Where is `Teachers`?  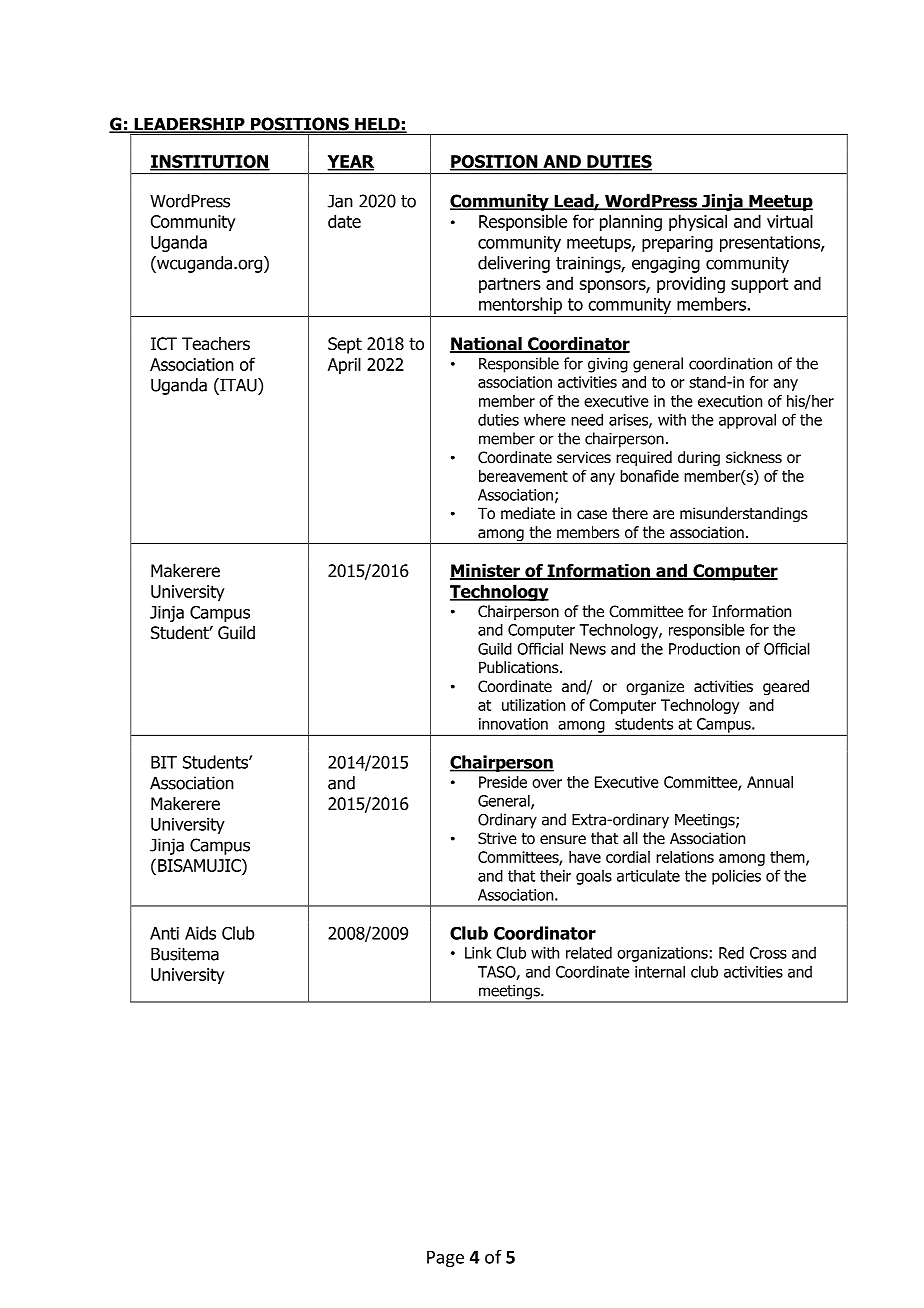
Teachers is located at coordinates (216, 344).
